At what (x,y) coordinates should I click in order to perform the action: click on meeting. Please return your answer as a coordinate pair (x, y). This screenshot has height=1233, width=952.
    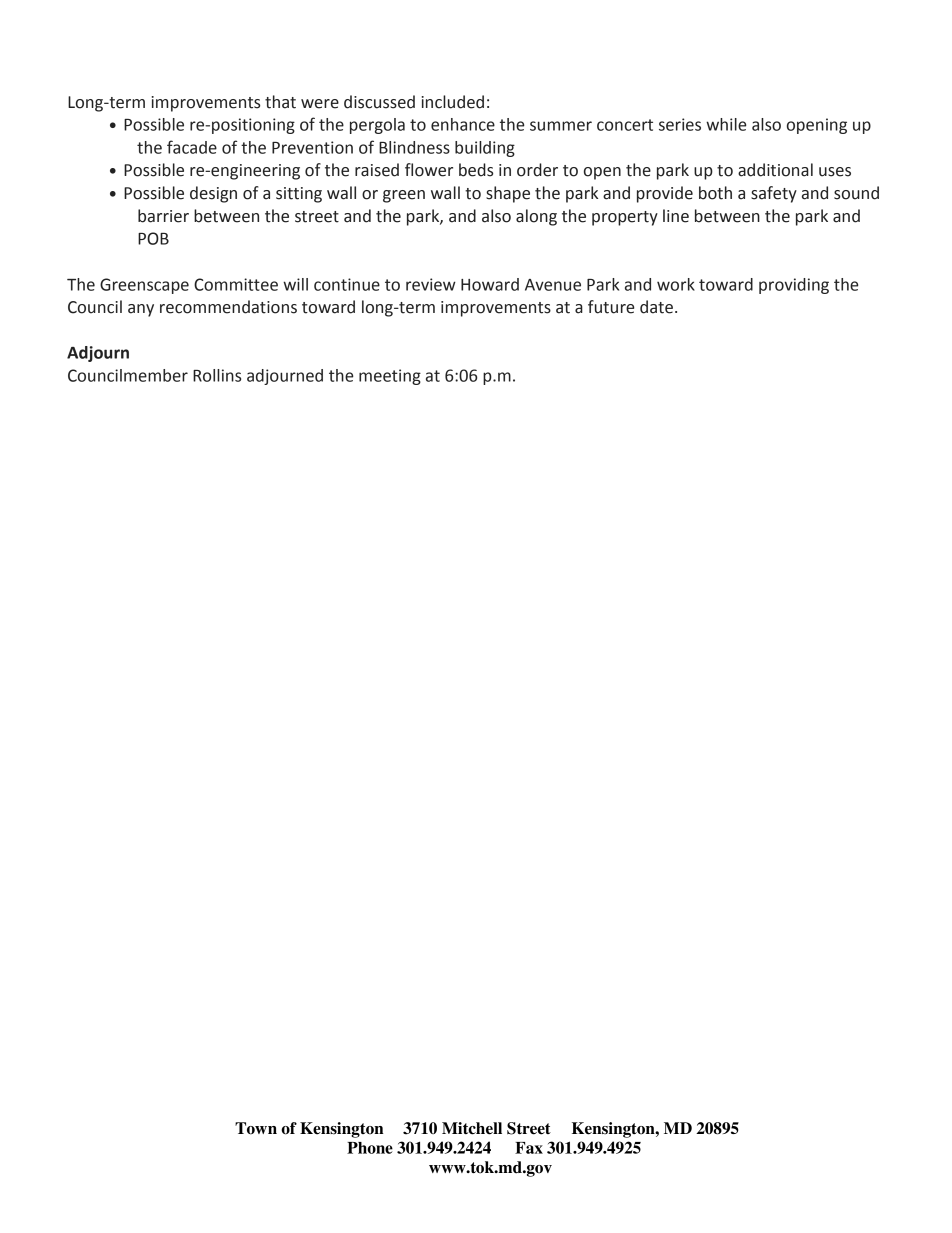
    Looking at the image, I should click on (390, 377).
